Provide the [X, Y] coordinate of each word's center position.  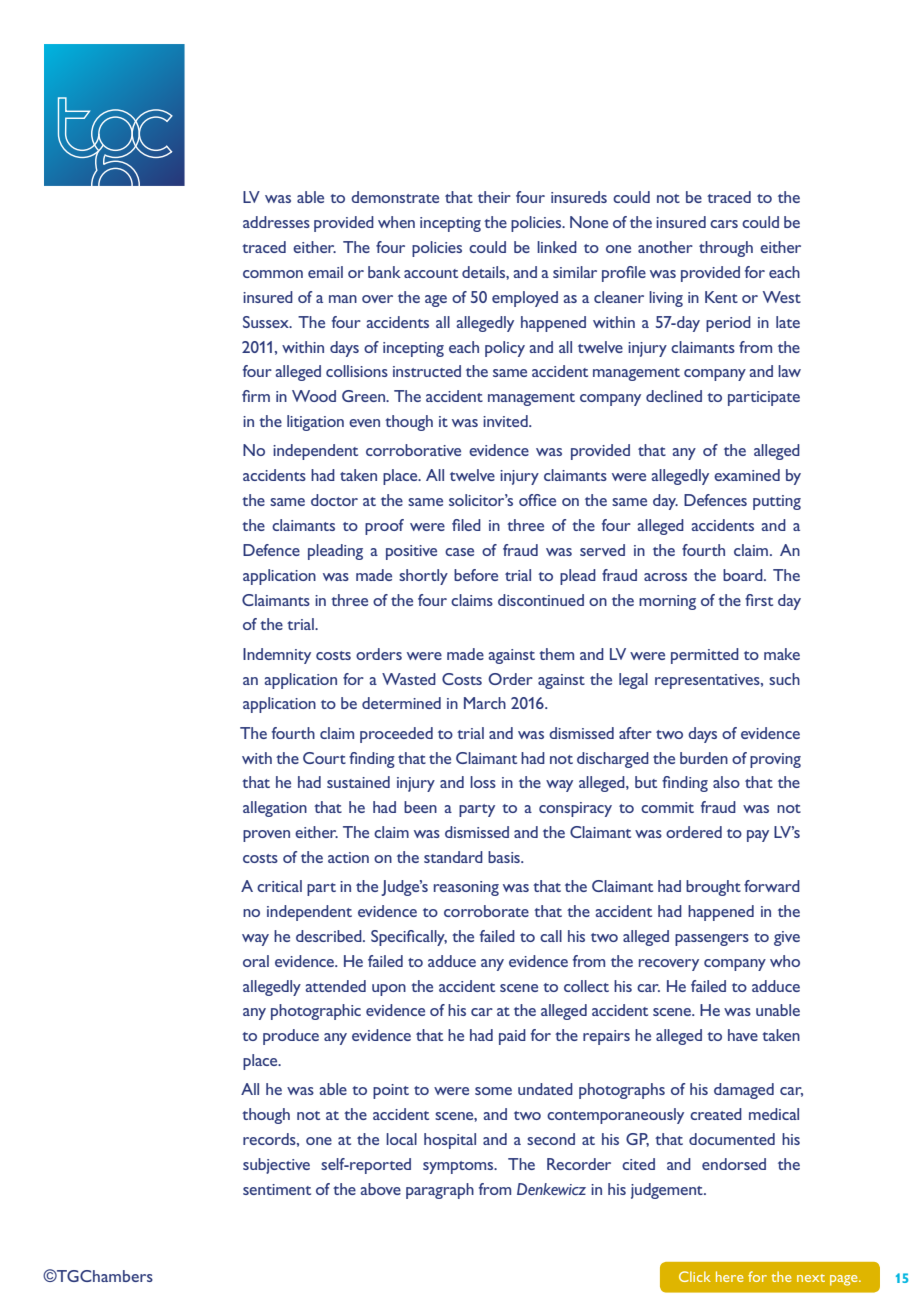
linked [557, 247]
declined [674, 396]
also [726, 782]
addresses [276, 222]
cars [724, 224]
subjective [276, 1166]
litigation [315, 423]
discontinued [541, 600]
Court [324, 758]
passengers [712, 940]
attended [336, 986]
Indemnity [277, 656]
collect [586, 986]
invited [506, 421]
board [744, 575]
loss [483, 782]
